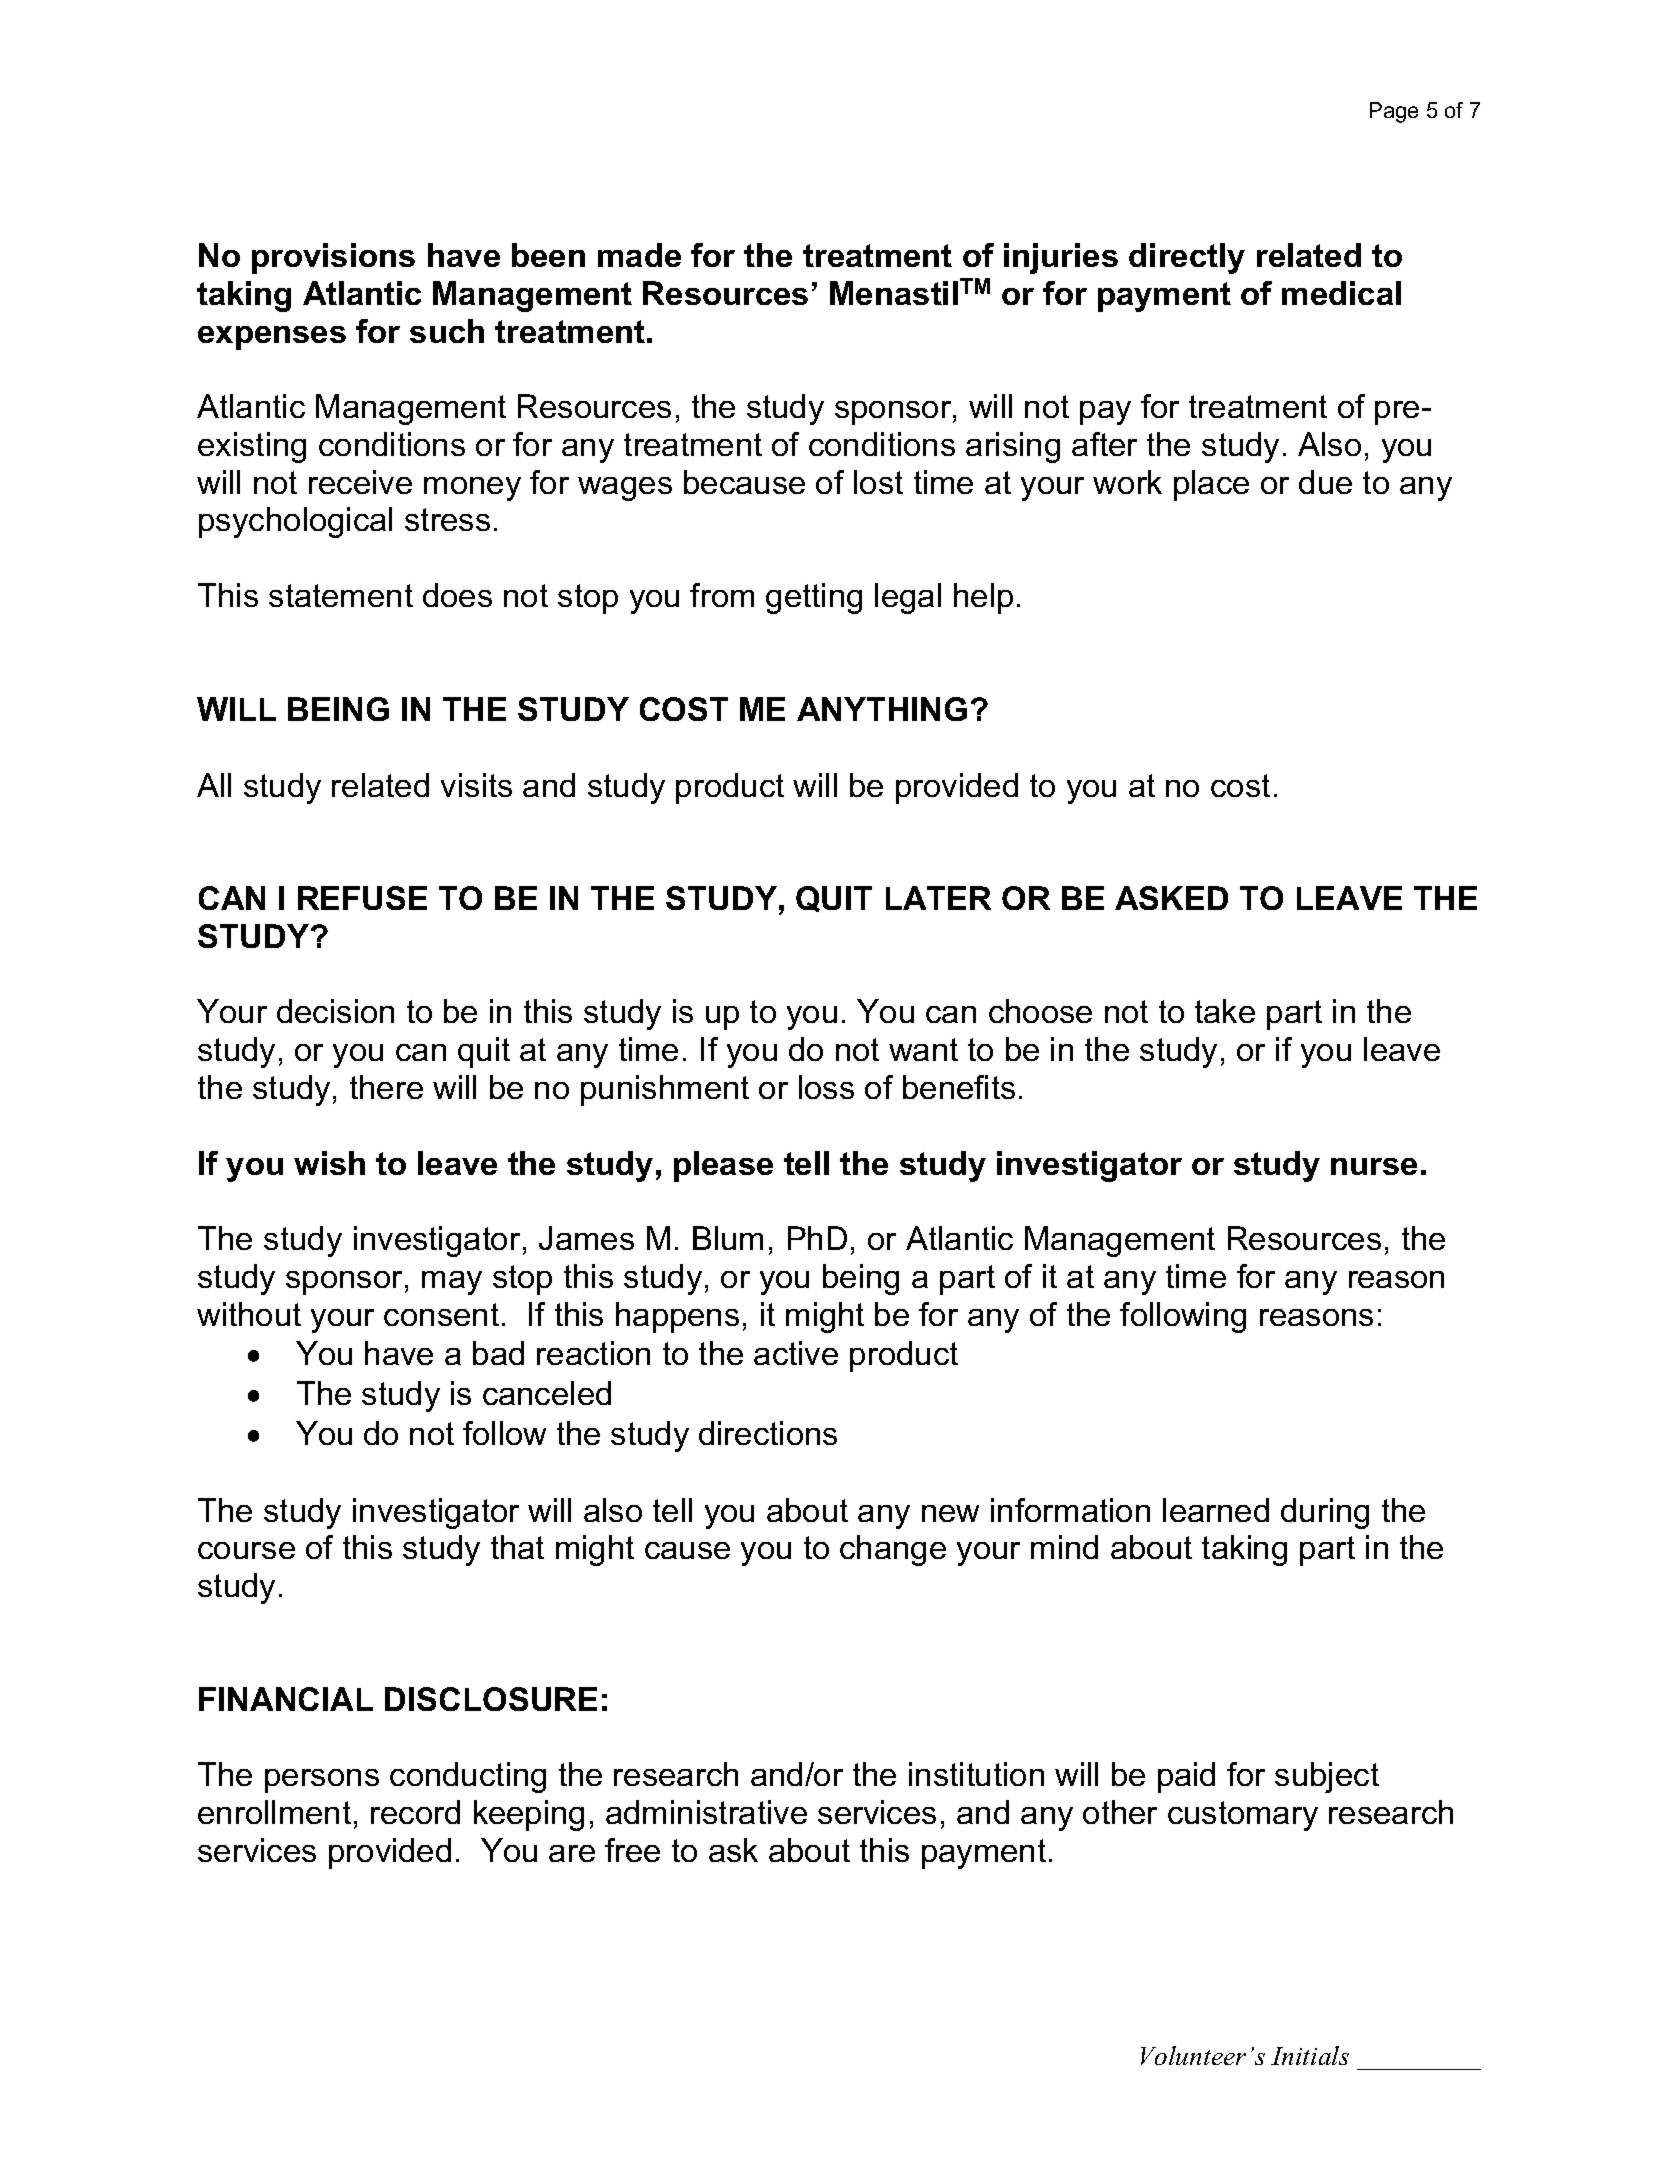 This image has width=1678, height=2171. I want to click on there, so click(386, 1087).
